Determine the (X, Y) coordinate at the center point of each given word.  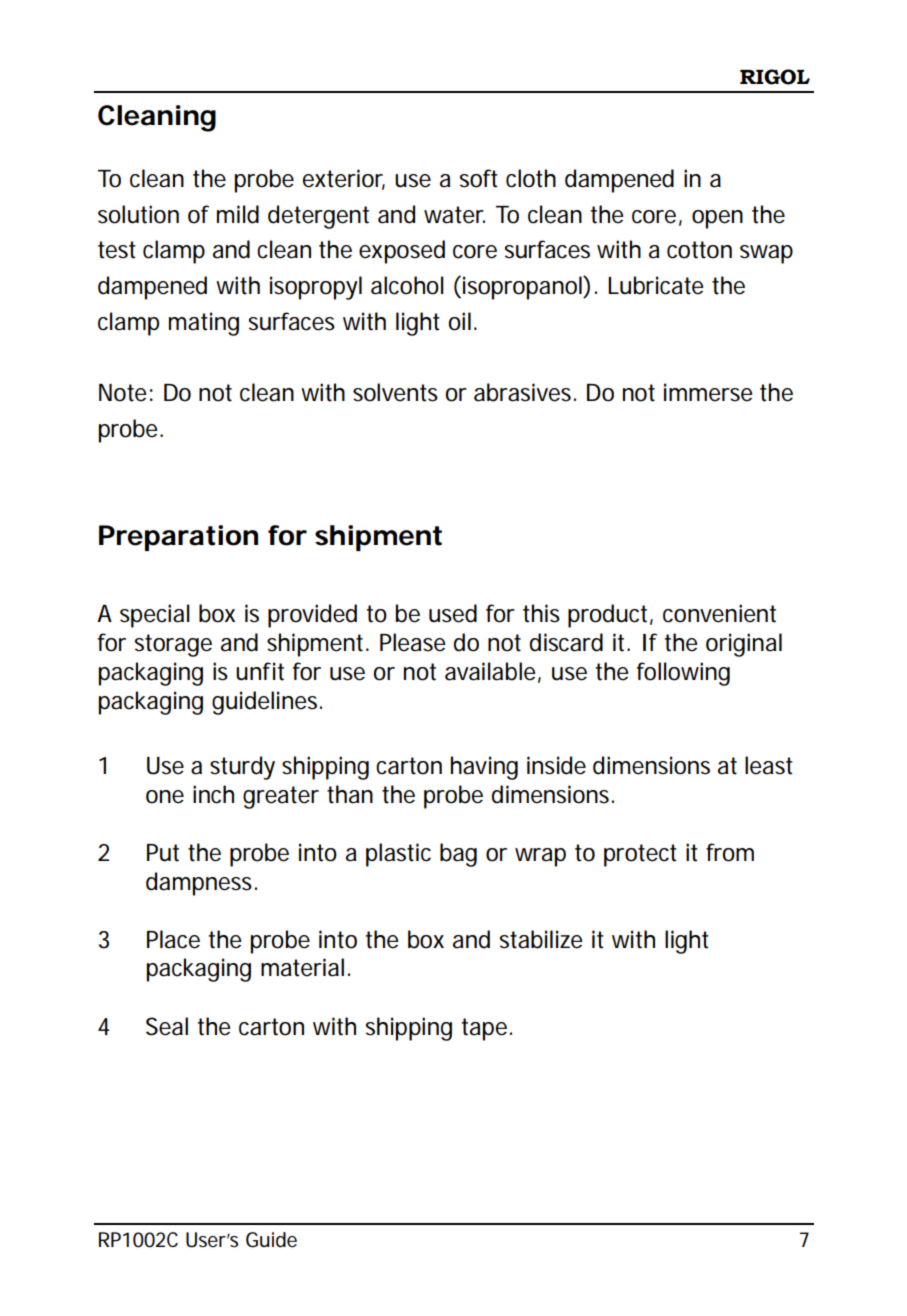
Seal (167, 1026)
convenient (719, 613)
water (454, 215)
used (453, 613)
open (717, 219)
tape (484, 1029)
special (155, 616)
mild (238, 214)
